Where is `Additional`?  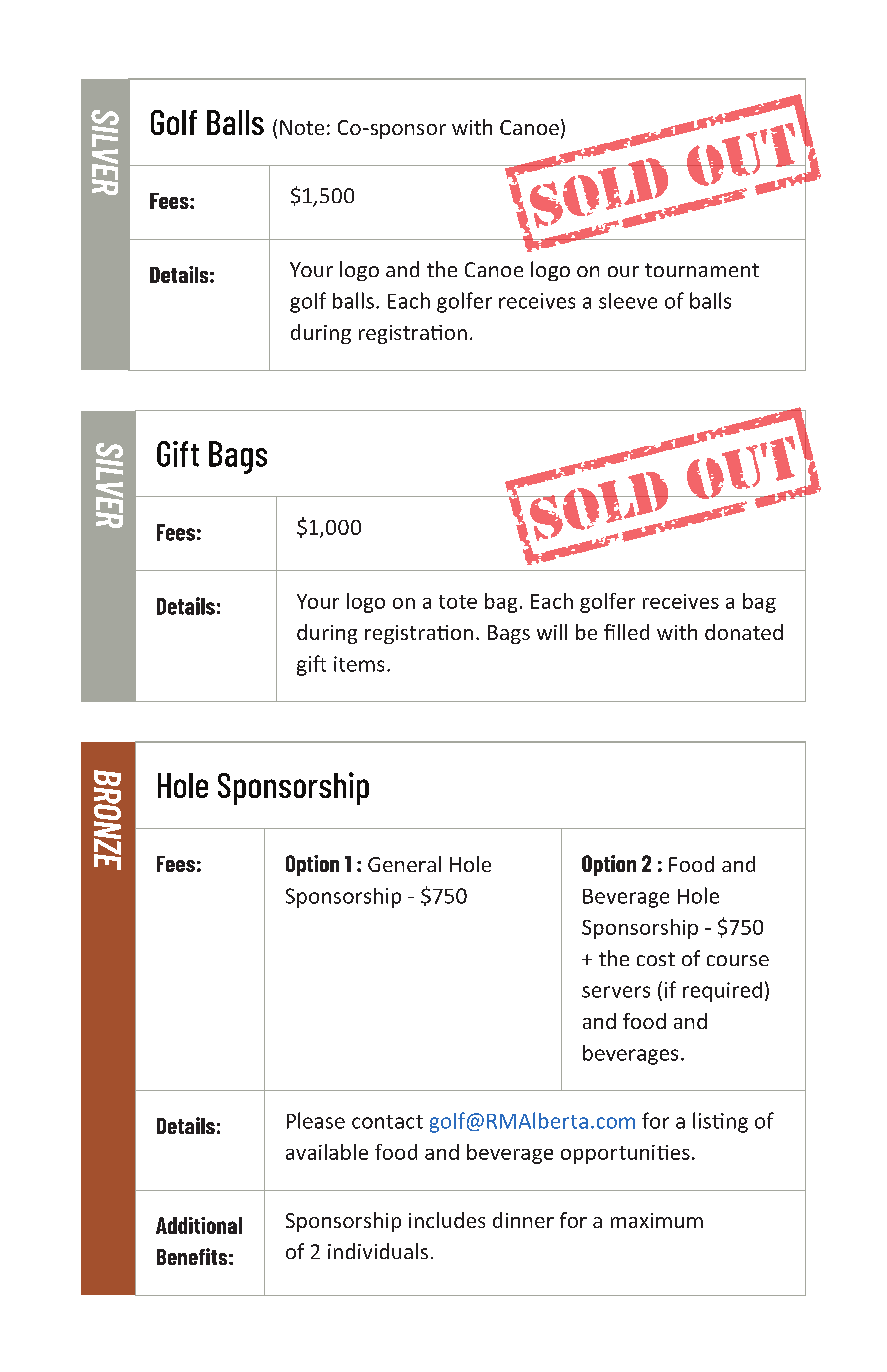 Additional is located at coordinates (199, 1225).
